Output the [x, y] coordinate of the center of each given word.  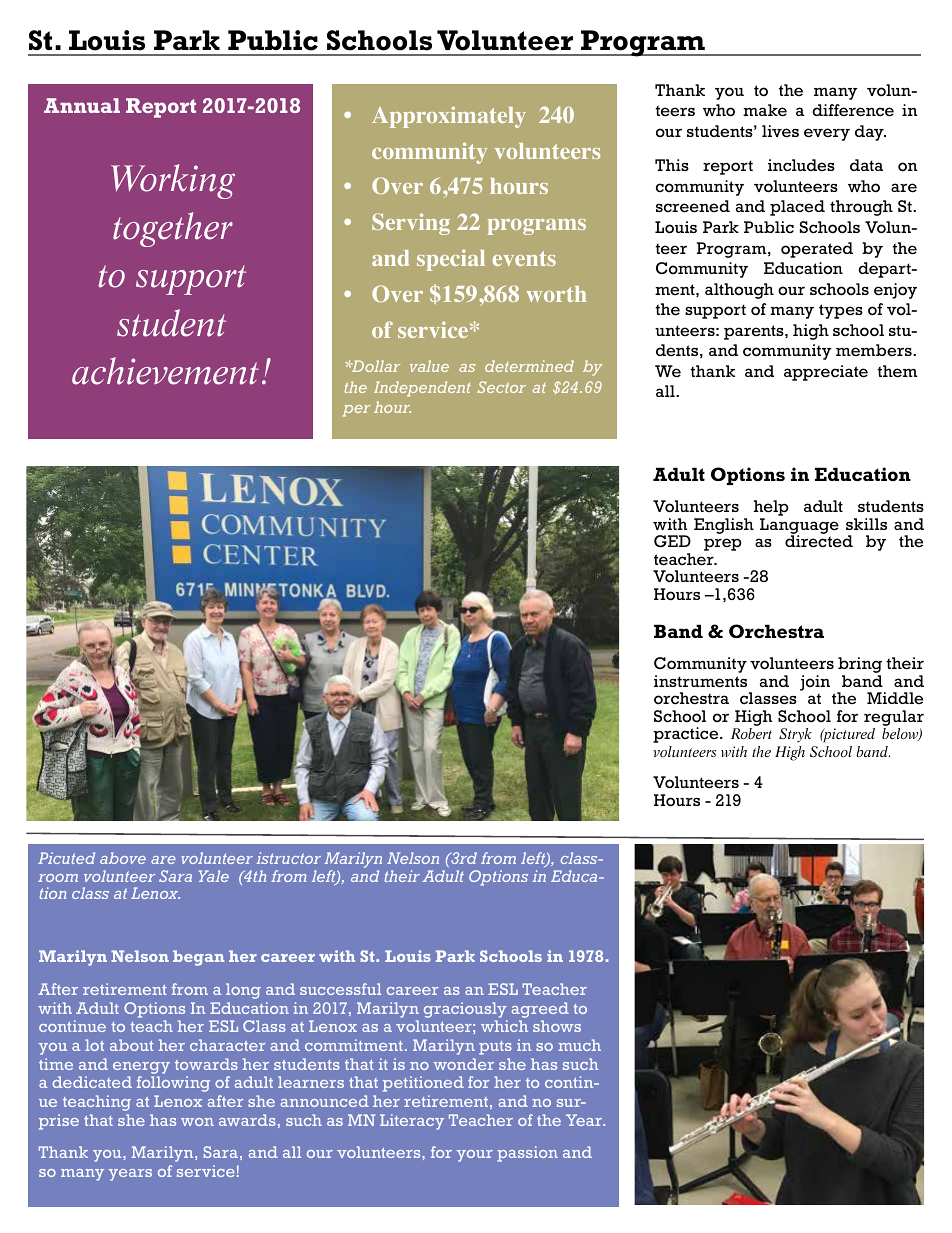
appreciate [826, 373]
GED [672, 541]
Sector [501, 387]
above [123, 858]
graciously [465, 1010]
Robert [751, 733]
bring [860, 666]
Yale [214, 876]
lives [780, 131]
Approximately [449, 117]
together [173, 229]
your [475, 1156]
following [173, 1084]
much [579, 1045]
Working [173, 181]
